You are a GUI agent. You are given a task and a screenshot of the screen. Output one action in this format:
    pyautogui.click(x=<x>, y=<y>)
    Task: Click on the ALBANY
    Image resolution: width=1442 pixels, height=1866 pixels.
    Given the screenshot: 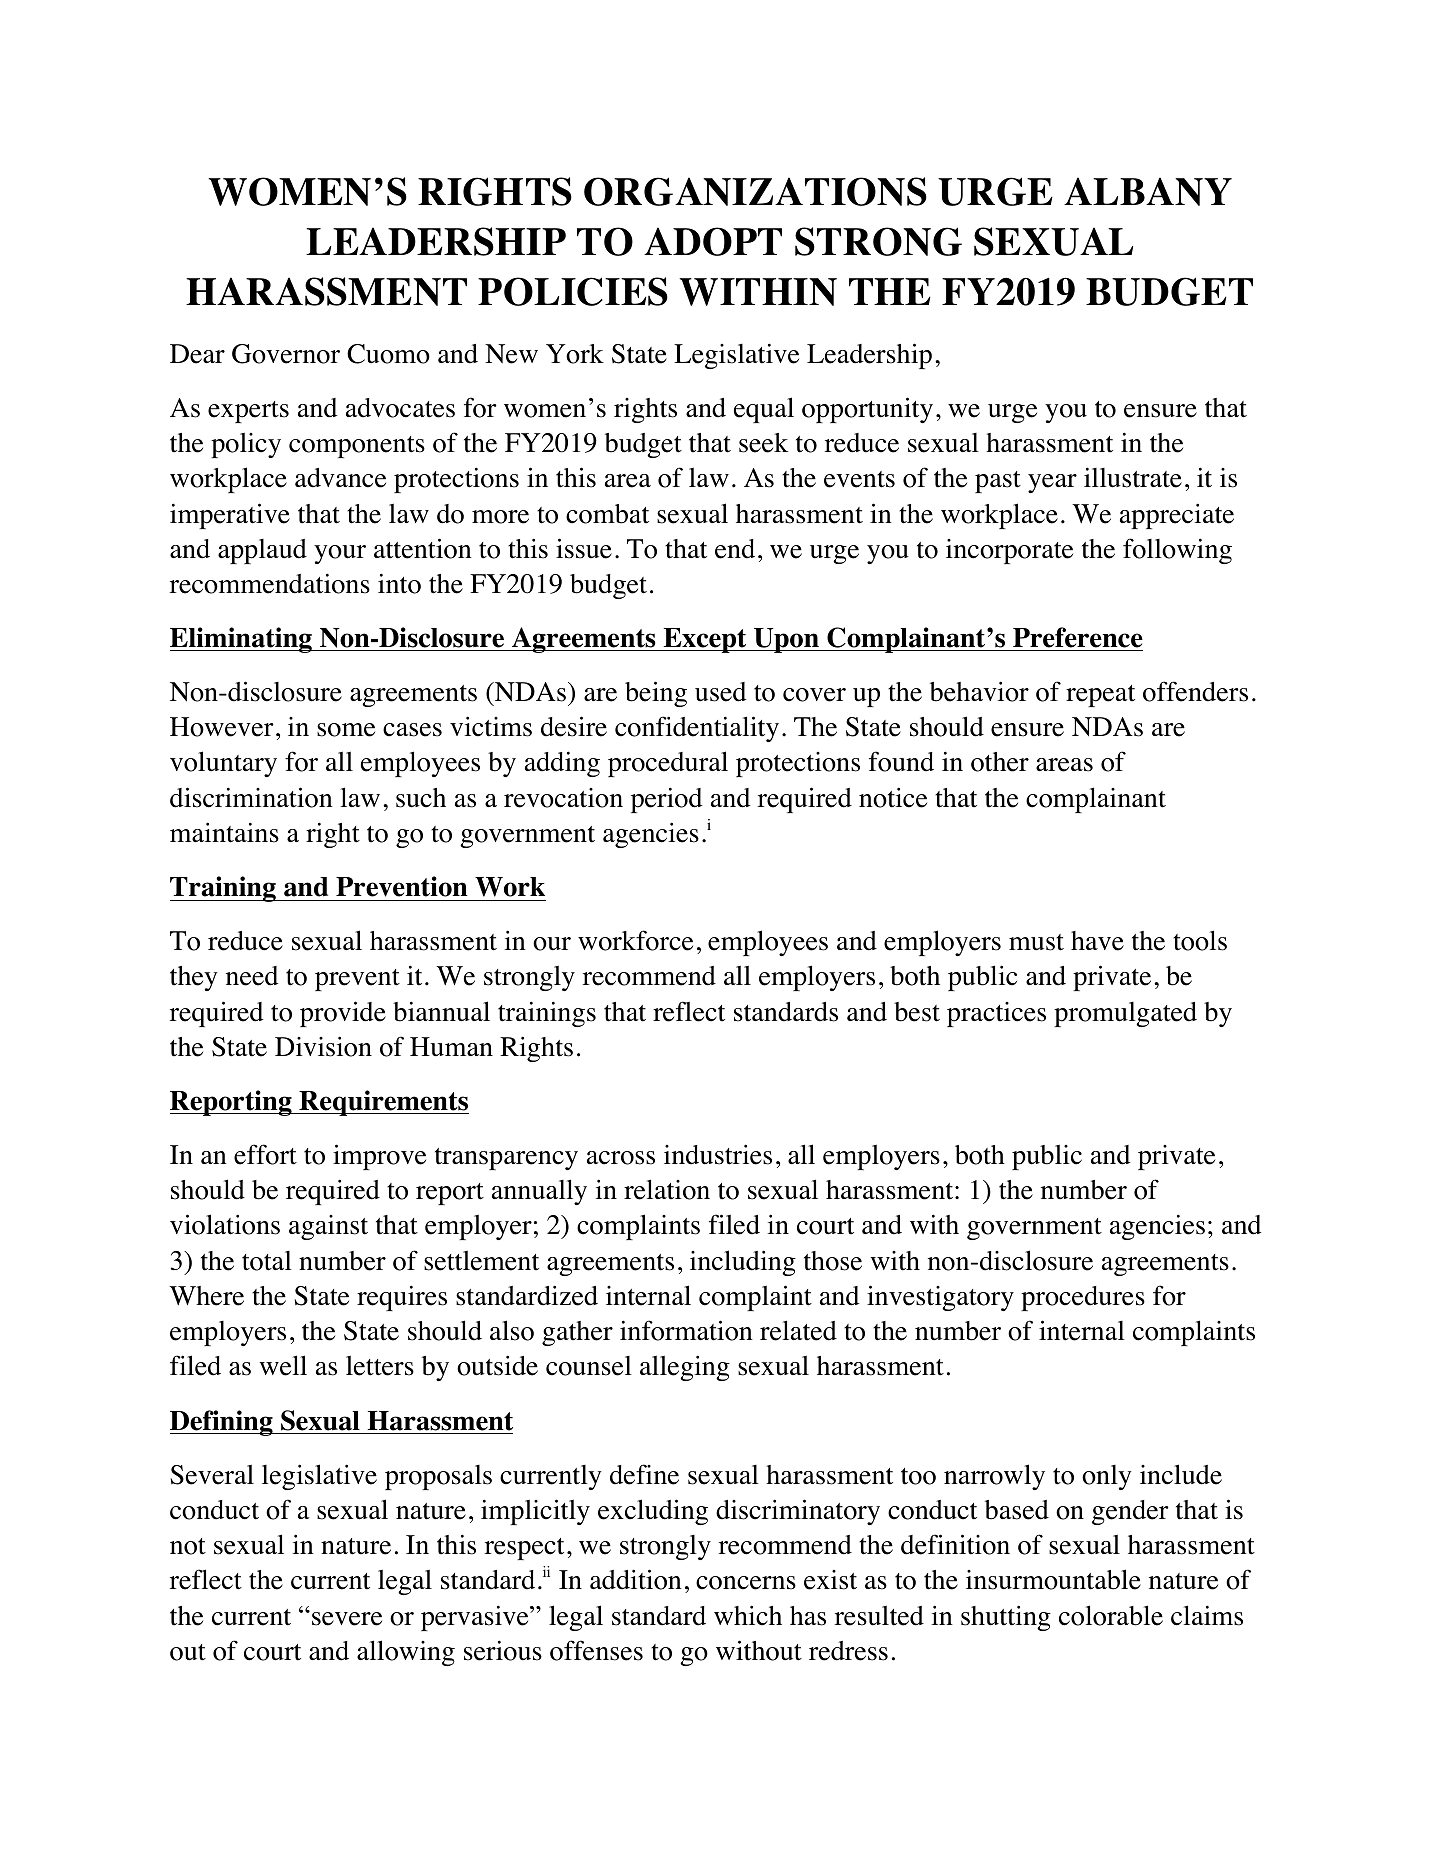 What is the action you would take?
    pyautogui.click(x=1148, y=192)
